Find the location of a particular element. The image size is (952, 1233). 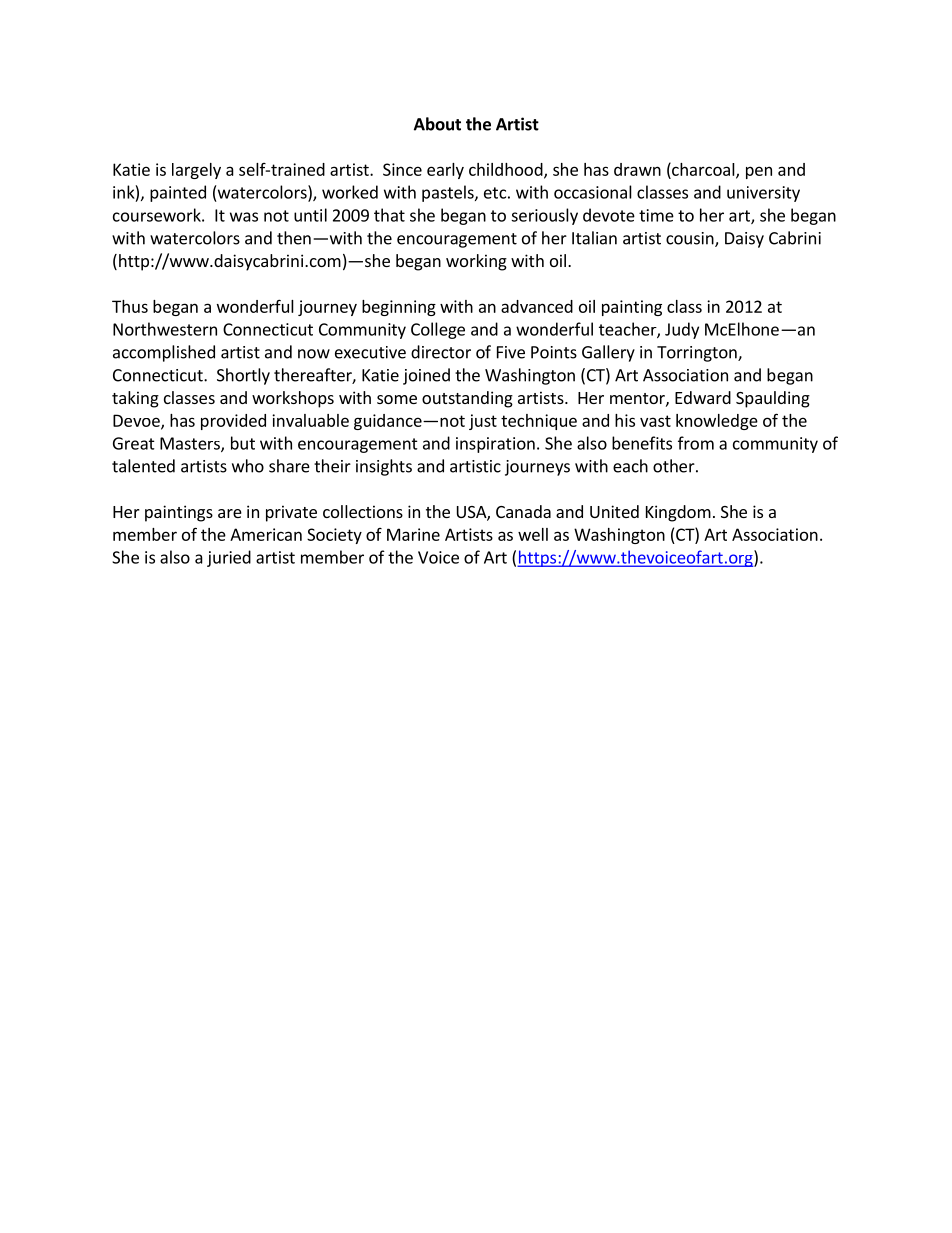

Judy is located at coordinates (682, 330).
